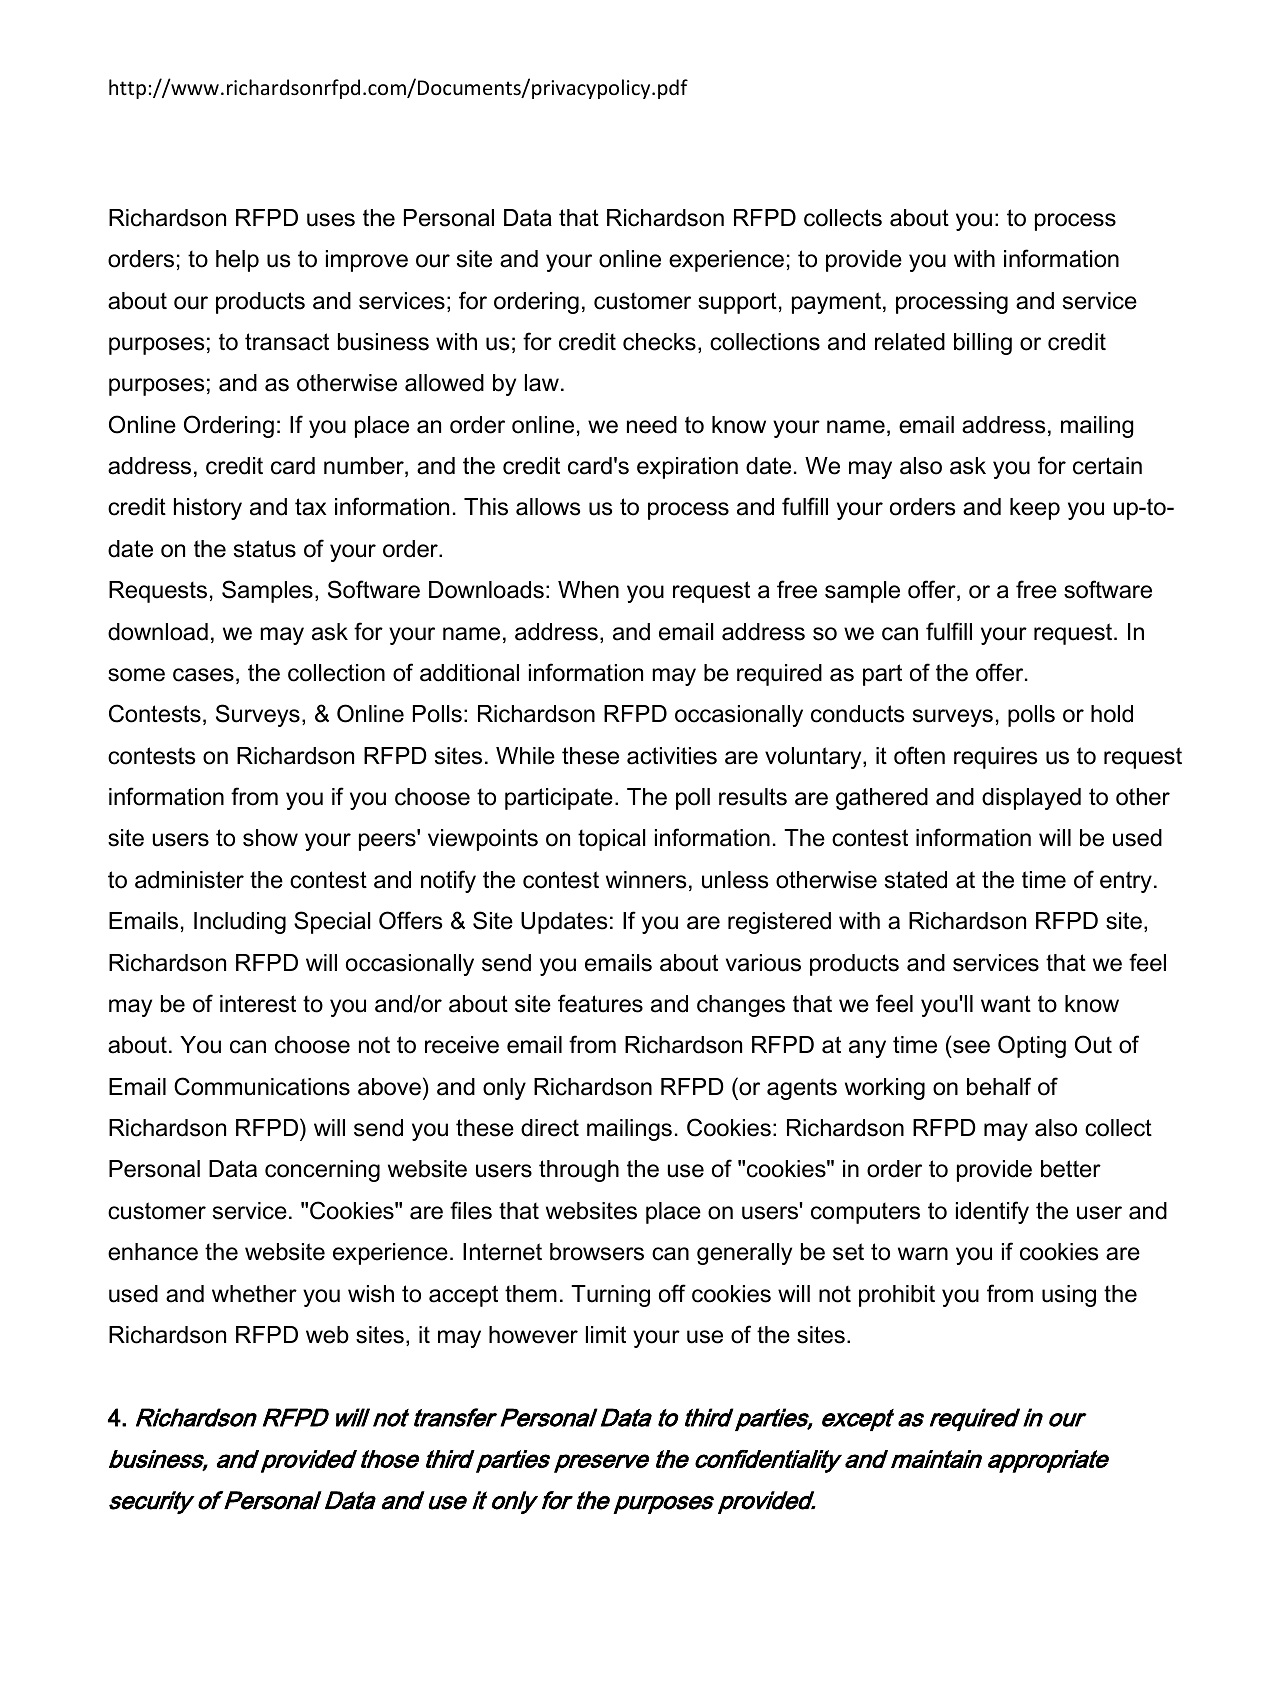  Describe the element at coordinates (1006, 1004) in the screenshot. I see `want` at that location.
